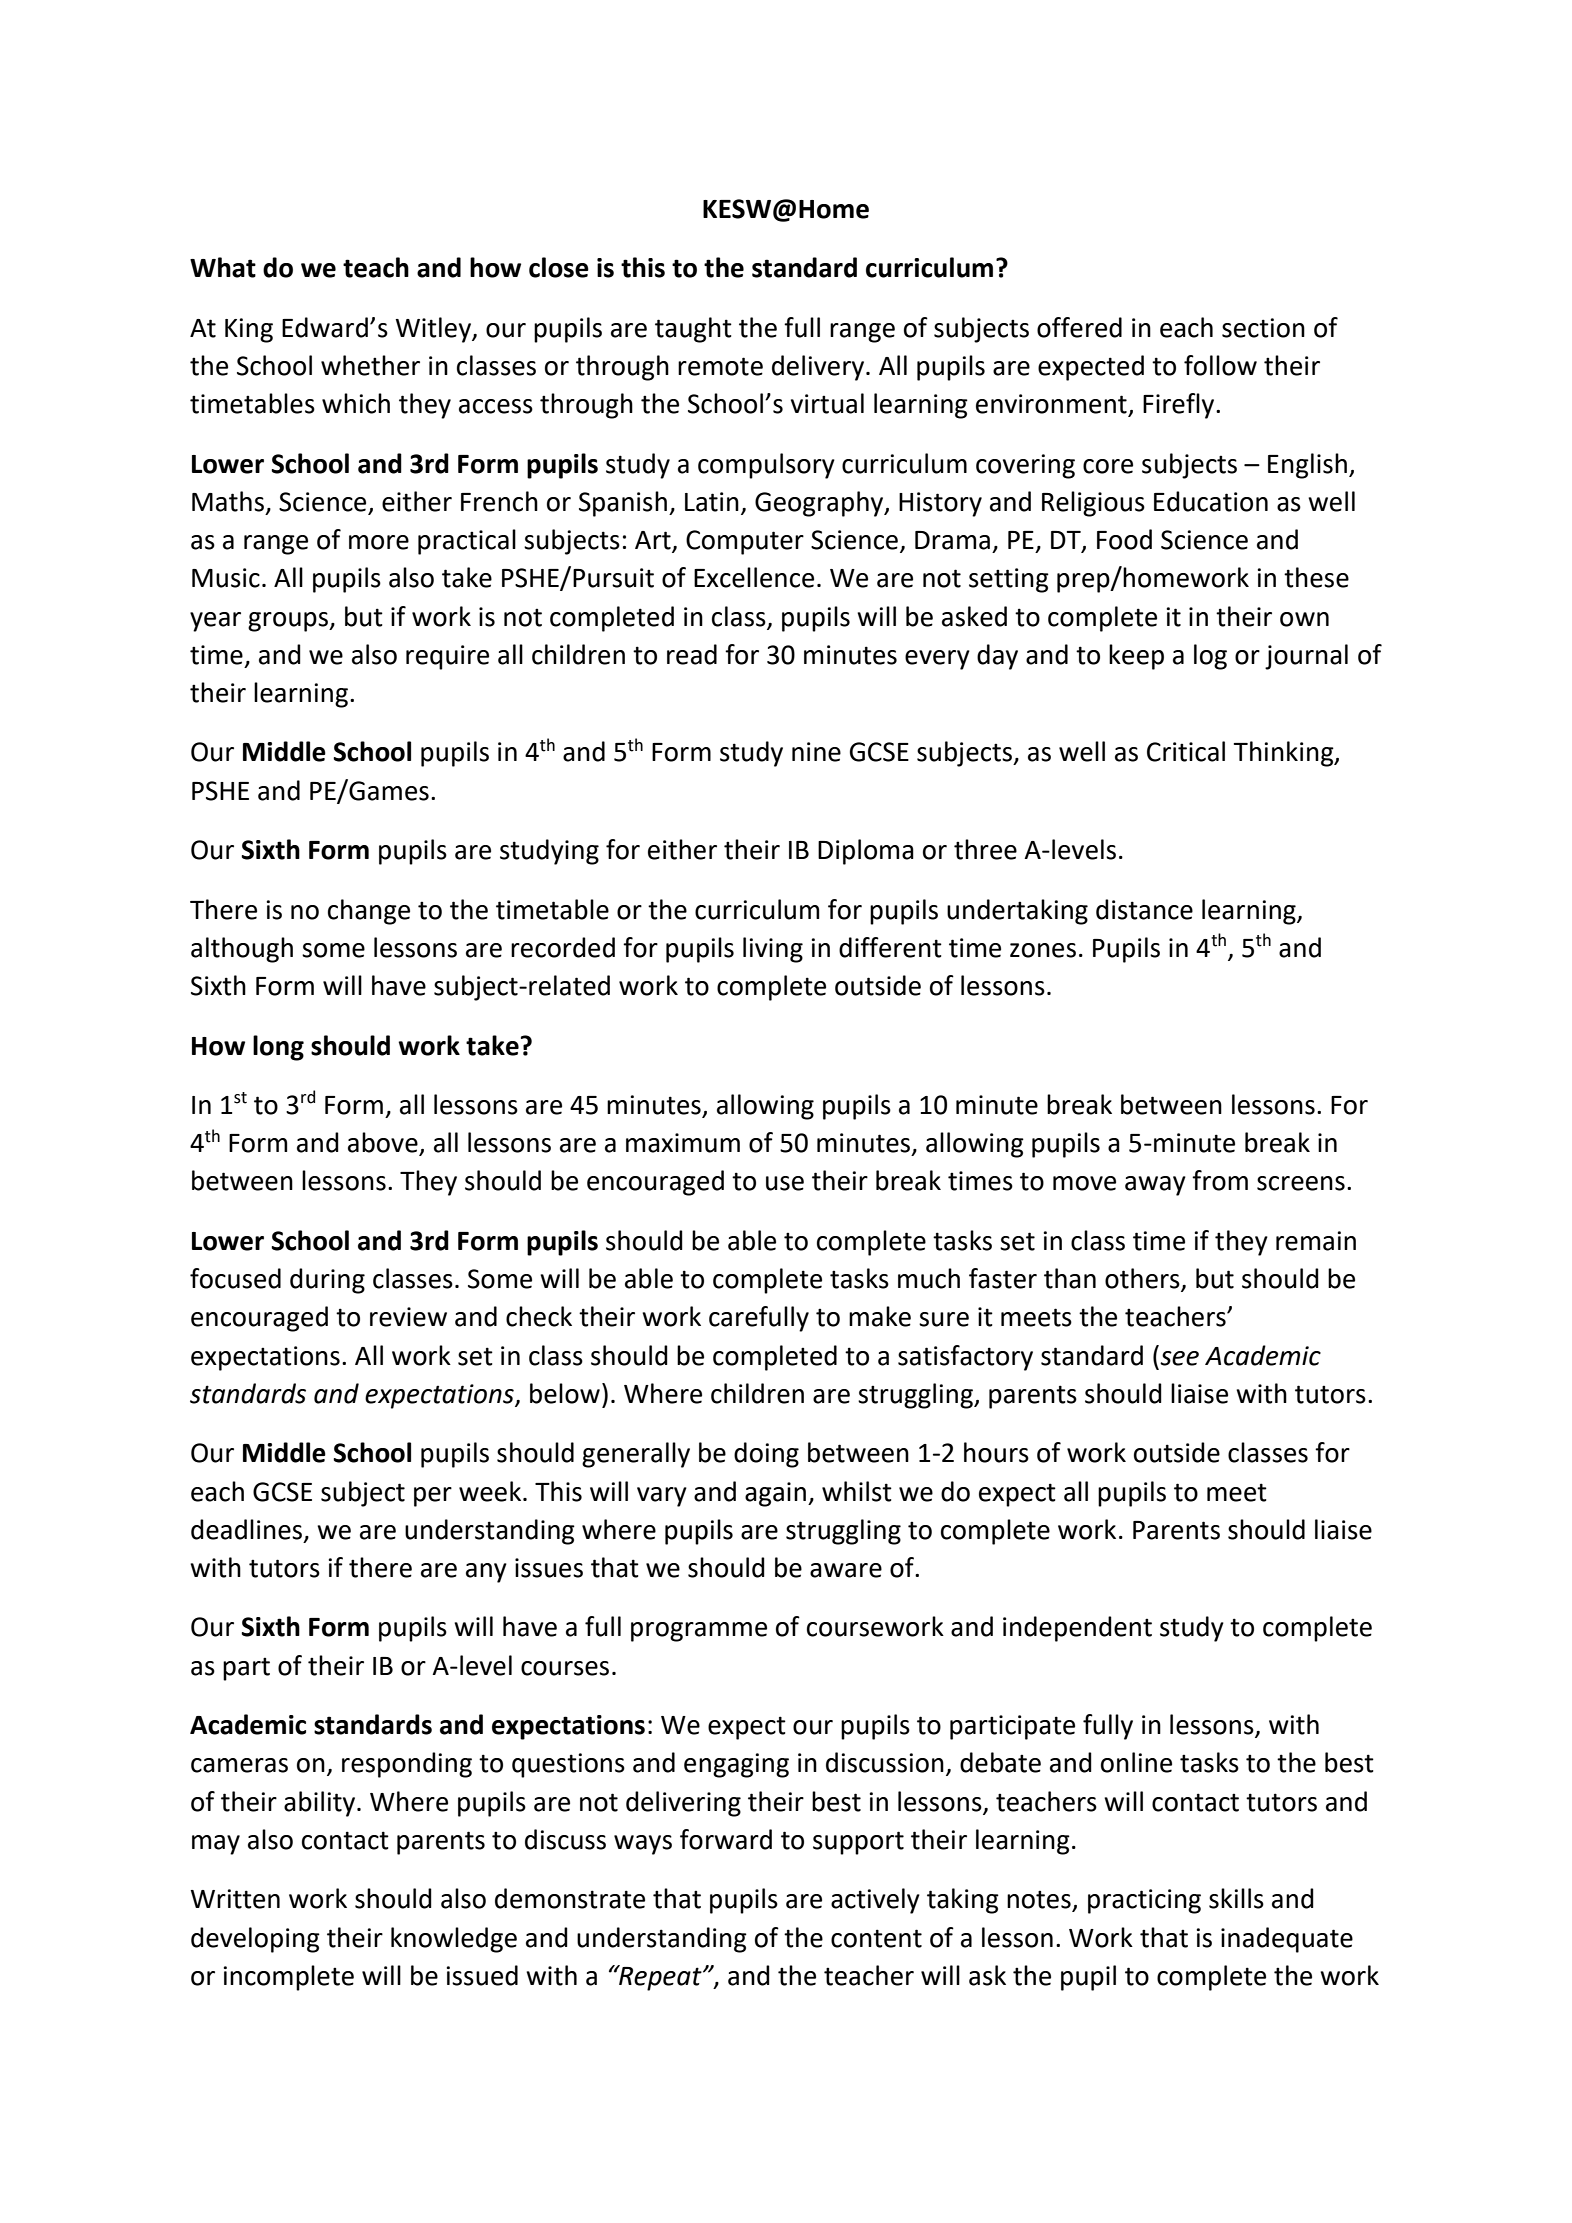  I want to click on whether, so click(370, 365).
